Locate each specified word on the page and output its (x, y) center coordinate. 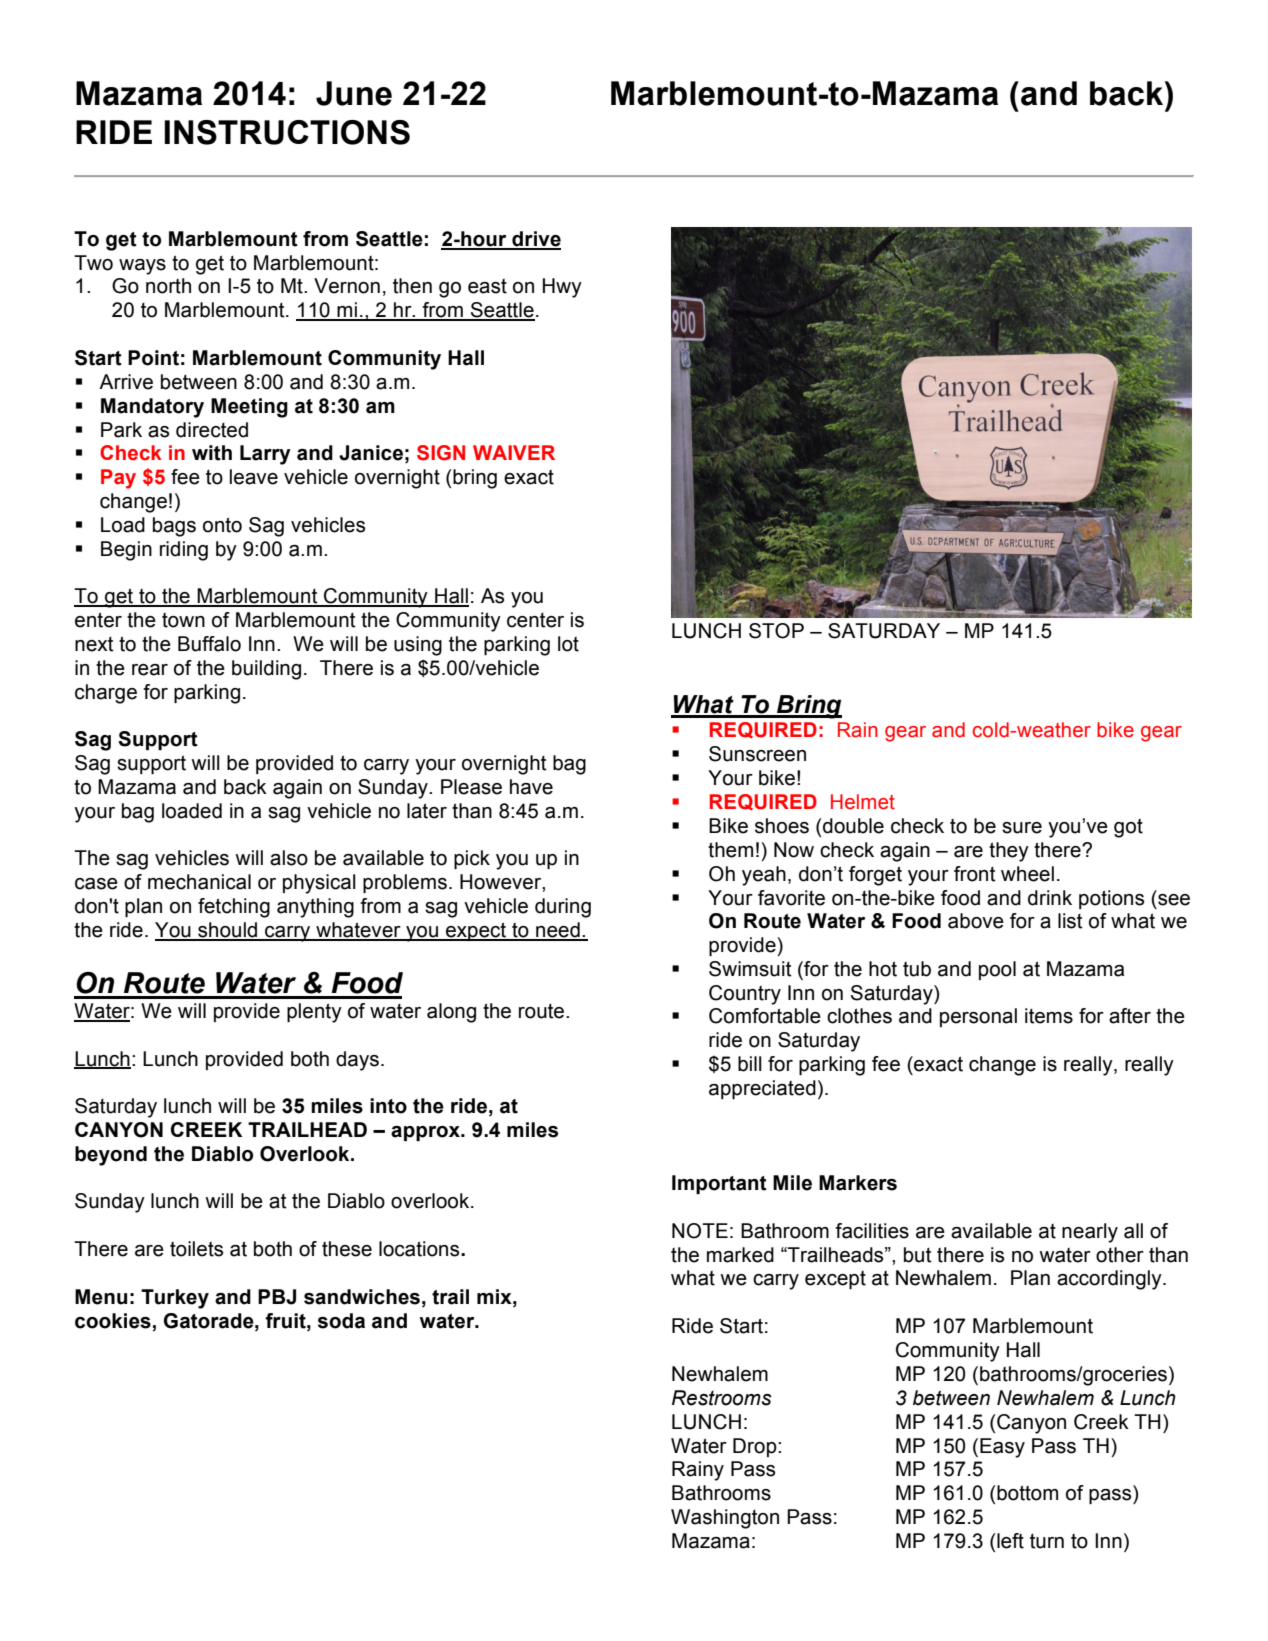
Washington (725, 1519)
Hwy (562, 288)
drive (535, 240)
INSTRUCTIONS (287, 132)
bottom (1027, 1493)
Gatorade (210, 1321)
